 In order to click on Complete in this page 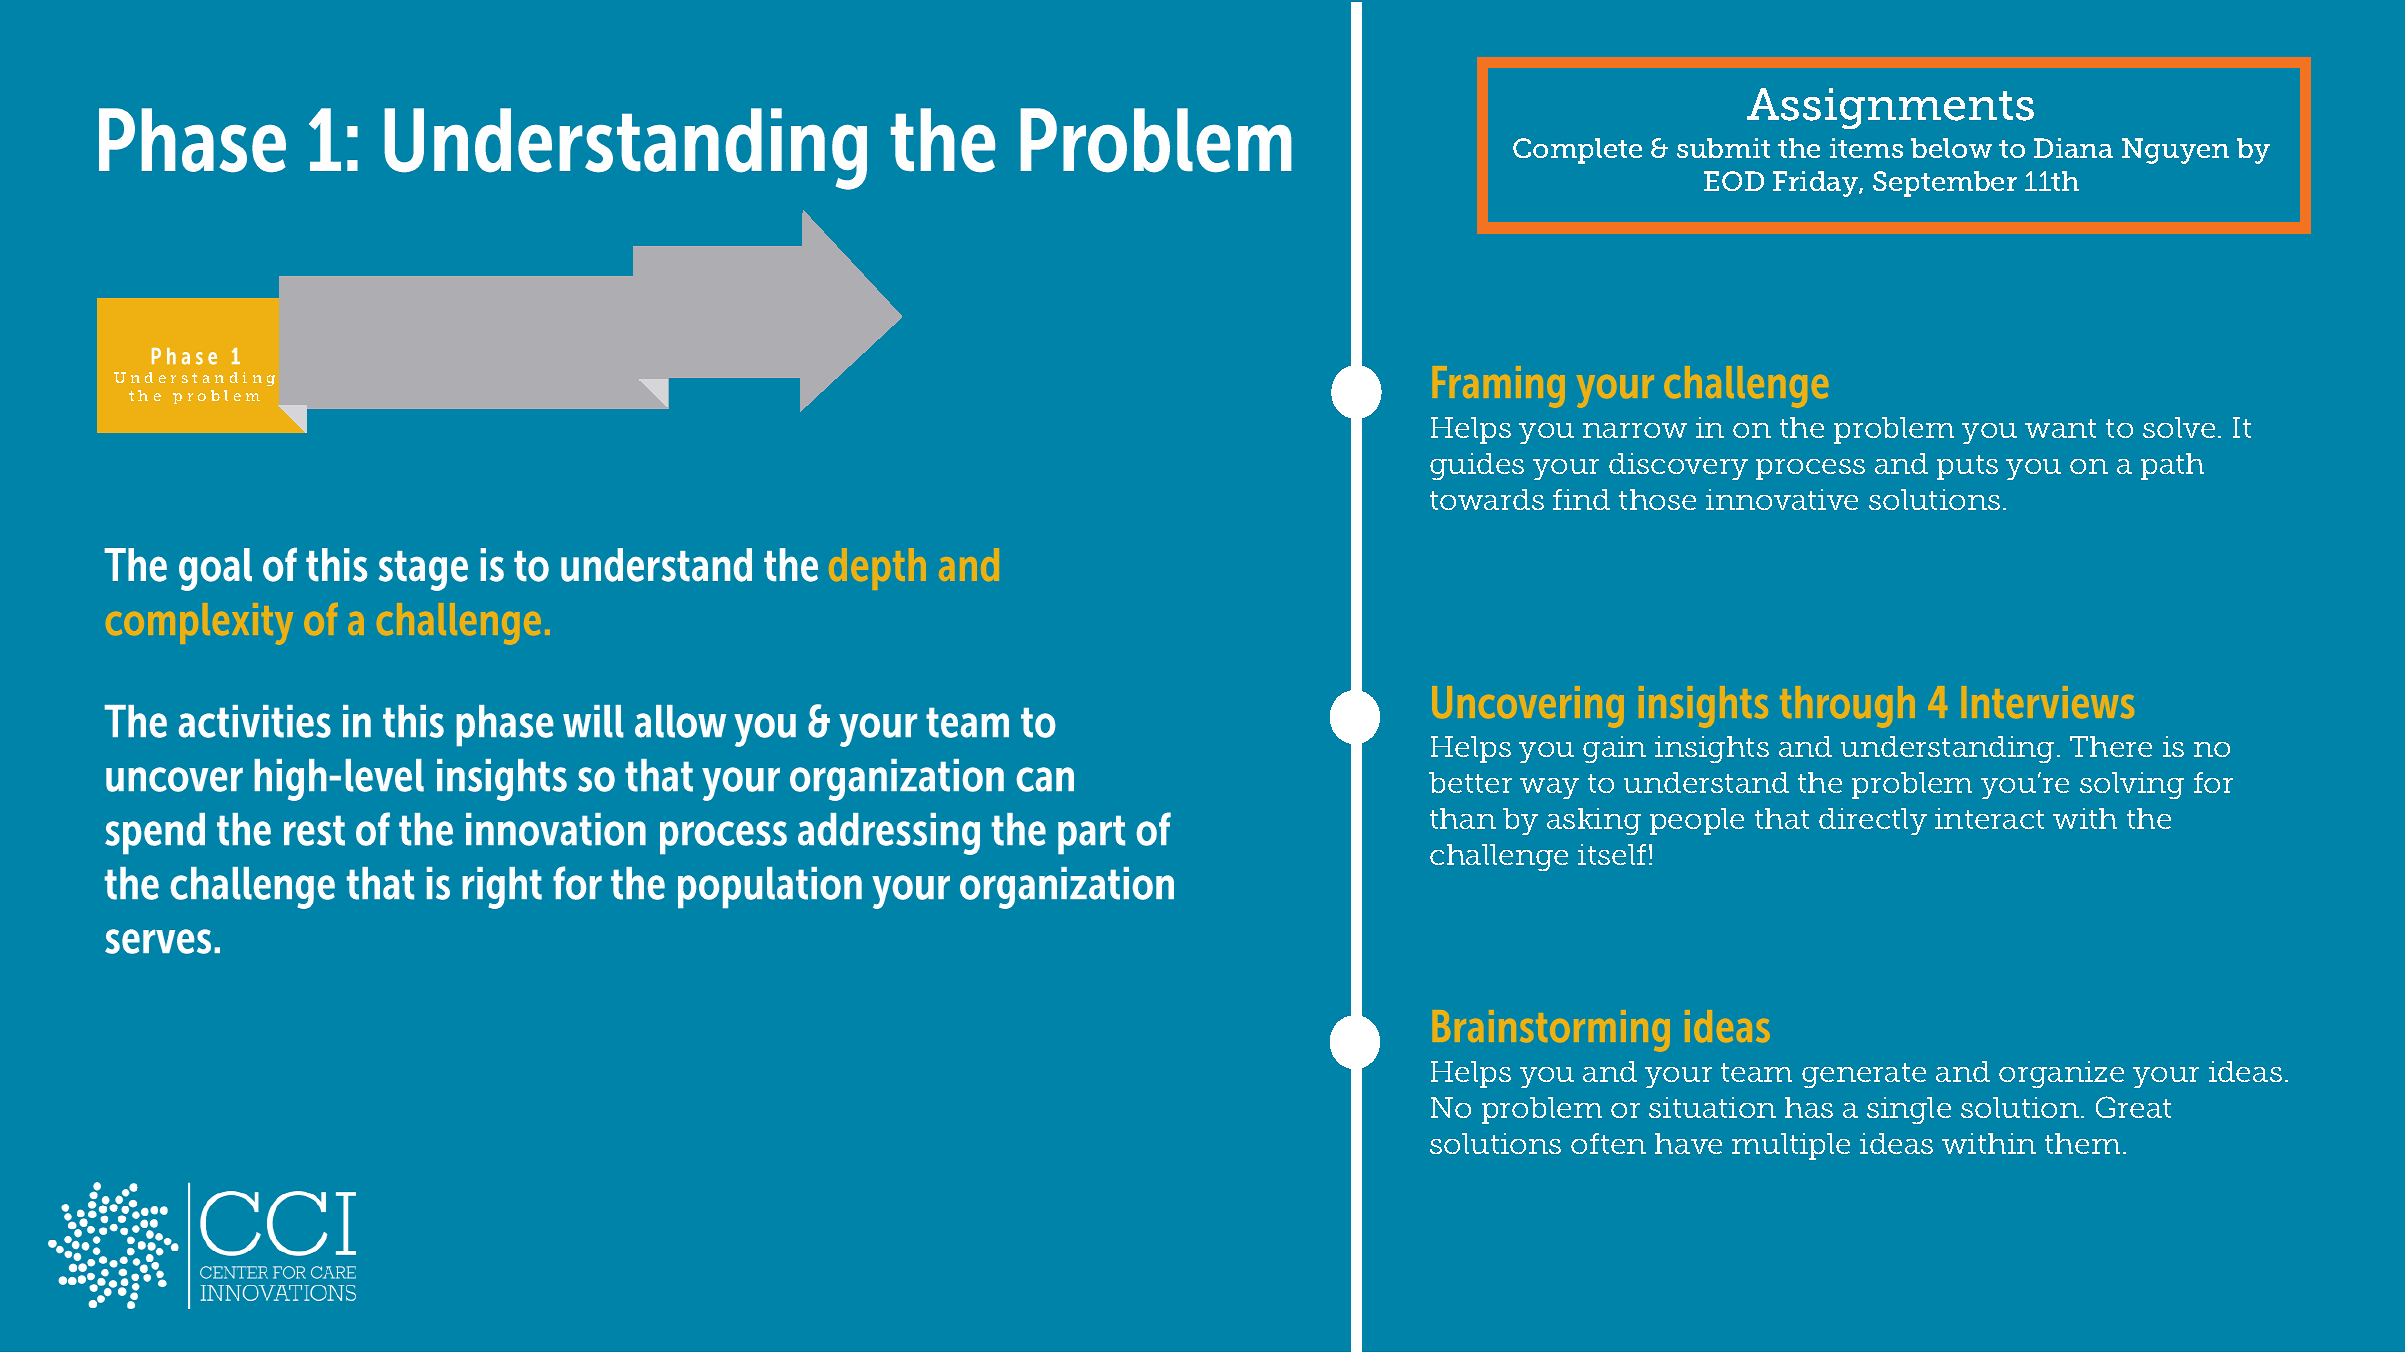, I will do `click(1577, 151)`.
